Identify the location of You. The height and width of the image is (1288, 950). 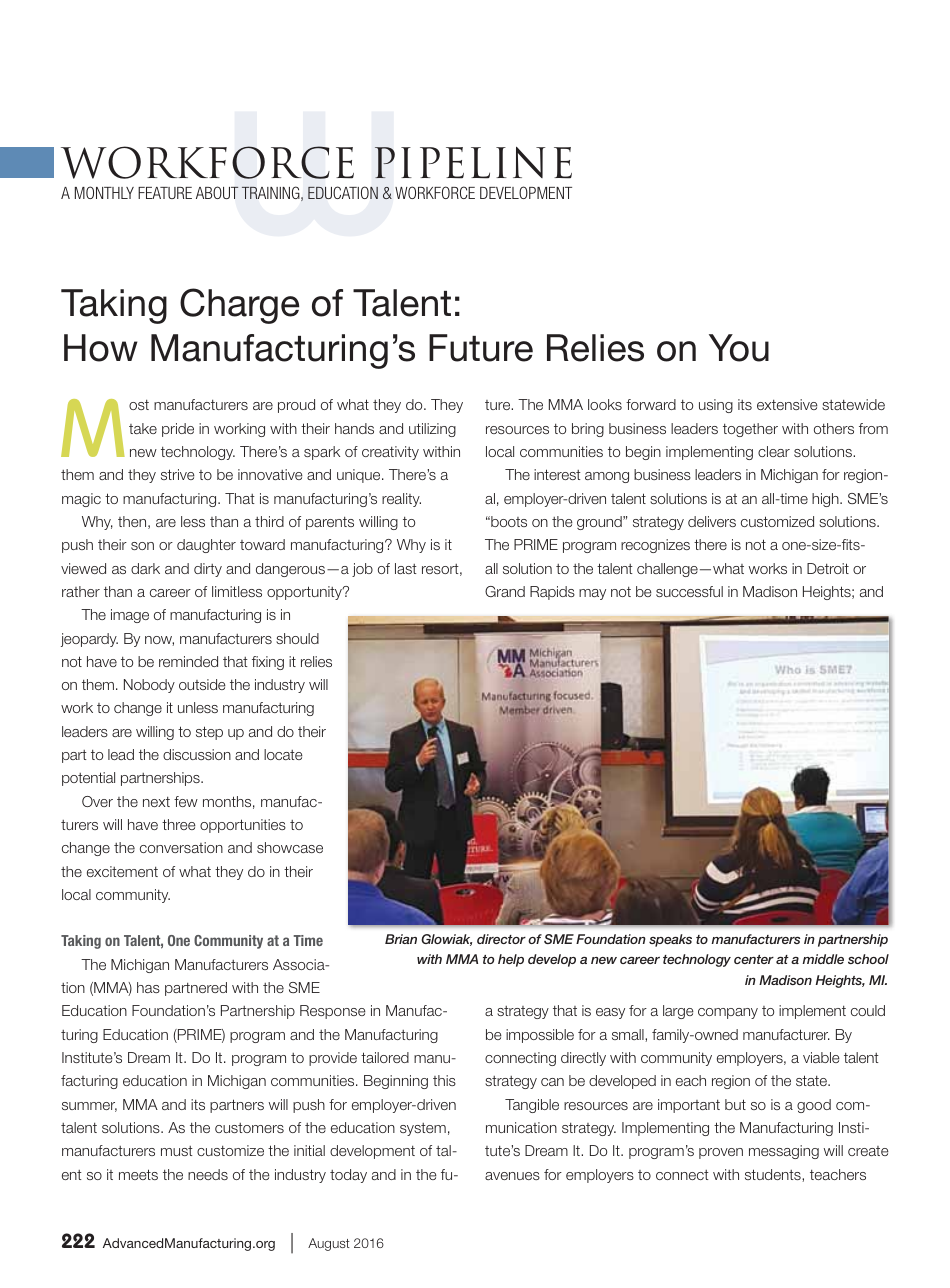
(739, 348).
